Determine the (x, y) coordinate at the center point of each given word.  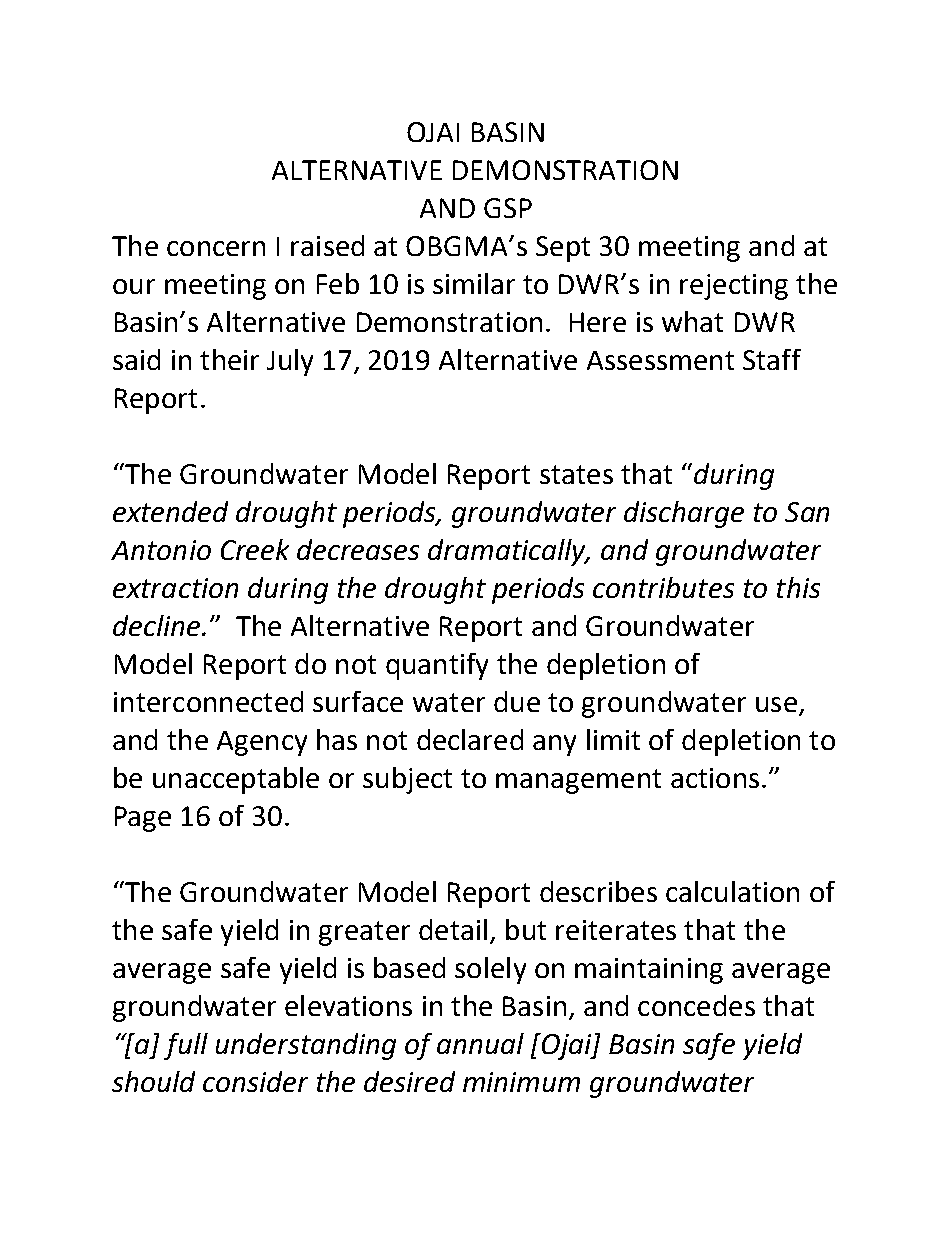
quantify (437, 666)
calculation (732, 891)
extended (170, 511)
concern (216, 248)
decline (158, 625)
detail (453, 929)
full (186, 1046)
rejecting (734, 287)
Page (143, 819)
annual (480, 1043)
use (776, 704)
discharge (684, 514)
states (576, 474)
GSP (508, 208)
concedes (696, 1005)
